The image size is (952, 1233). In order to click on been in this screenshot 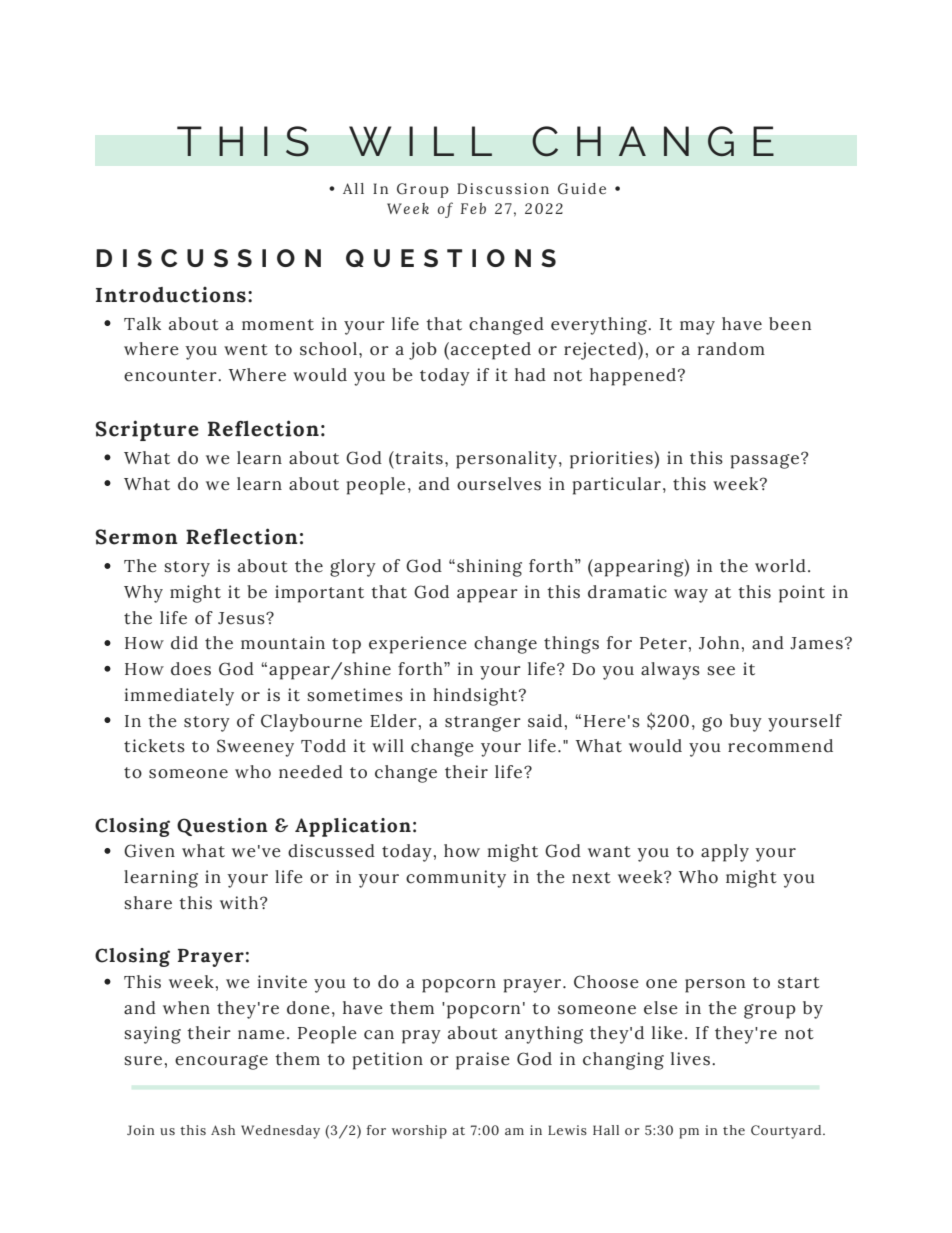, I will do `click(790, 324)`.
